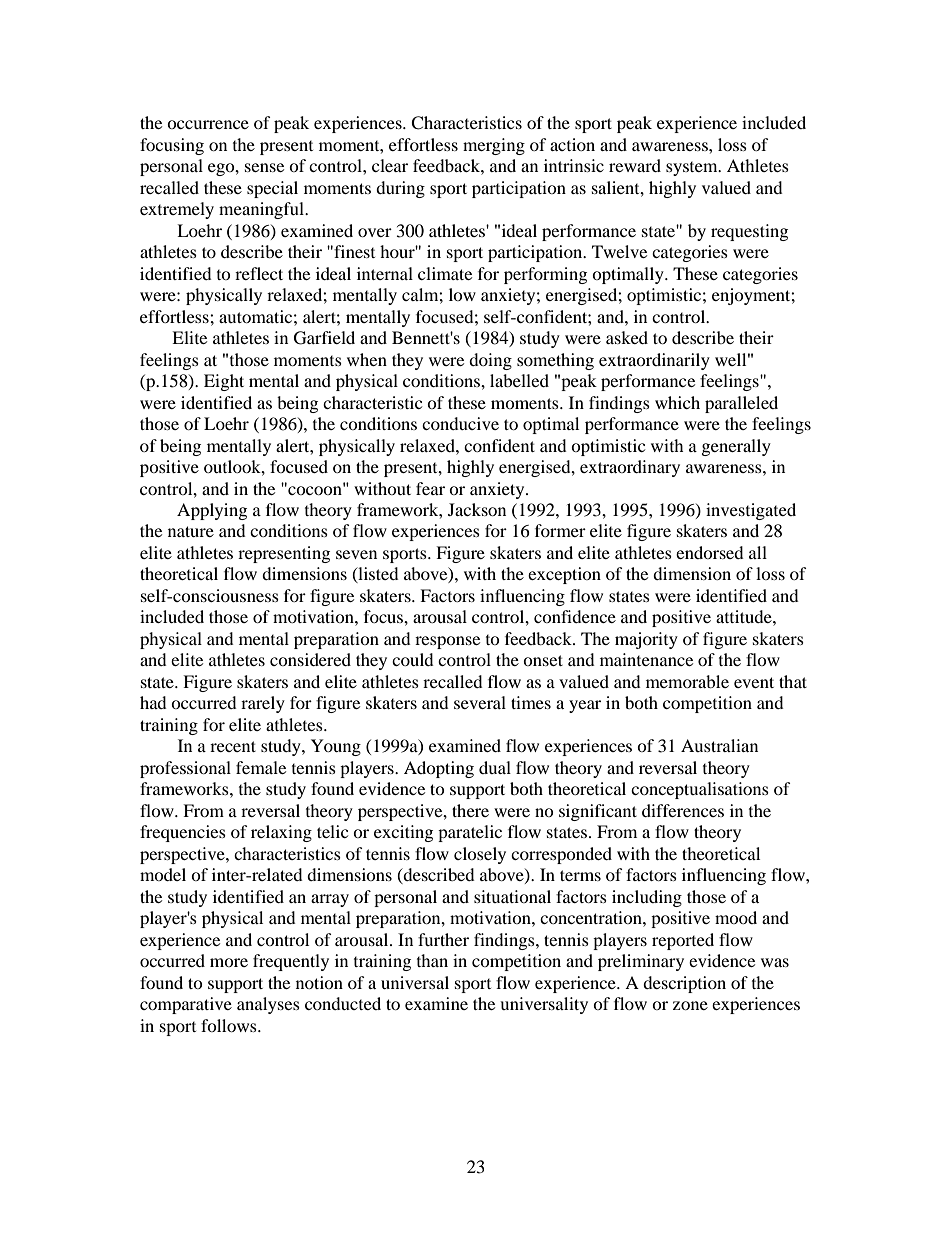 This document has width=952, height=1233. Describe the element at coordinates (264, 167) in the document. I see `sense` at that location.
